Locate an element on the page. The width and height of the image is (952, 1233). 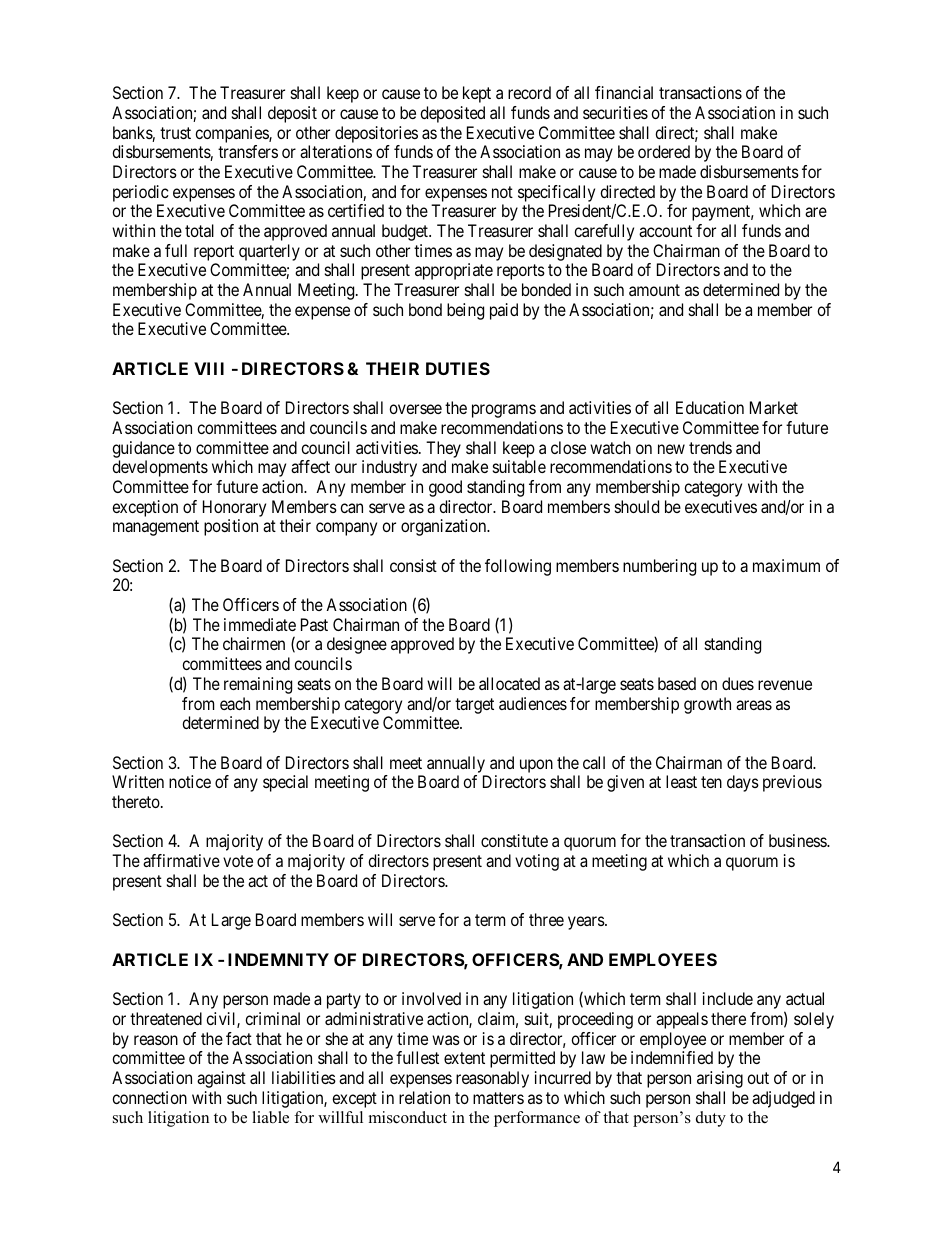
areas is located at coordinates (754, 705).
